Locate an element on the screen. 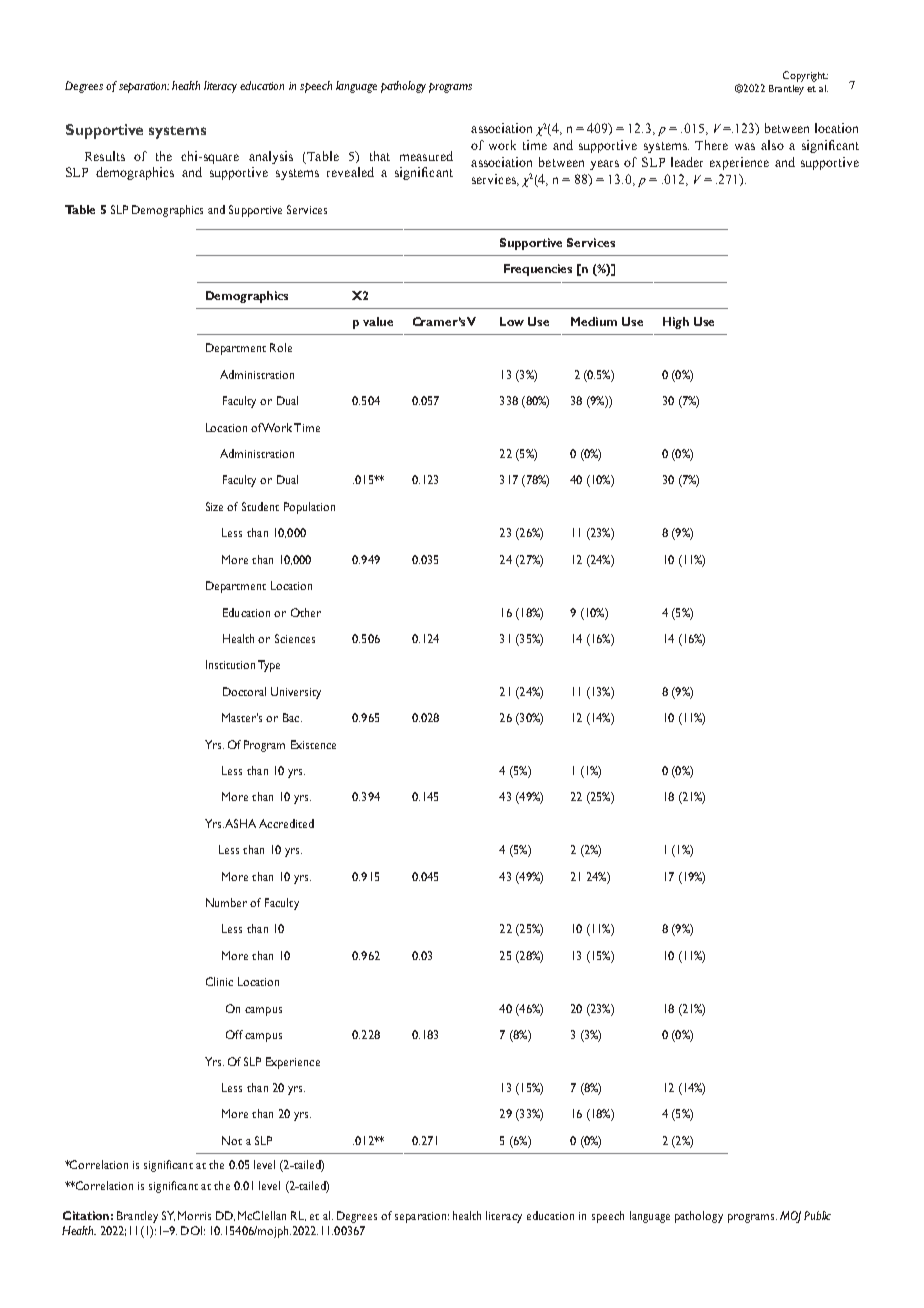 The image size is (924, 1308). Morris is located at coordinates (194, 1215).
